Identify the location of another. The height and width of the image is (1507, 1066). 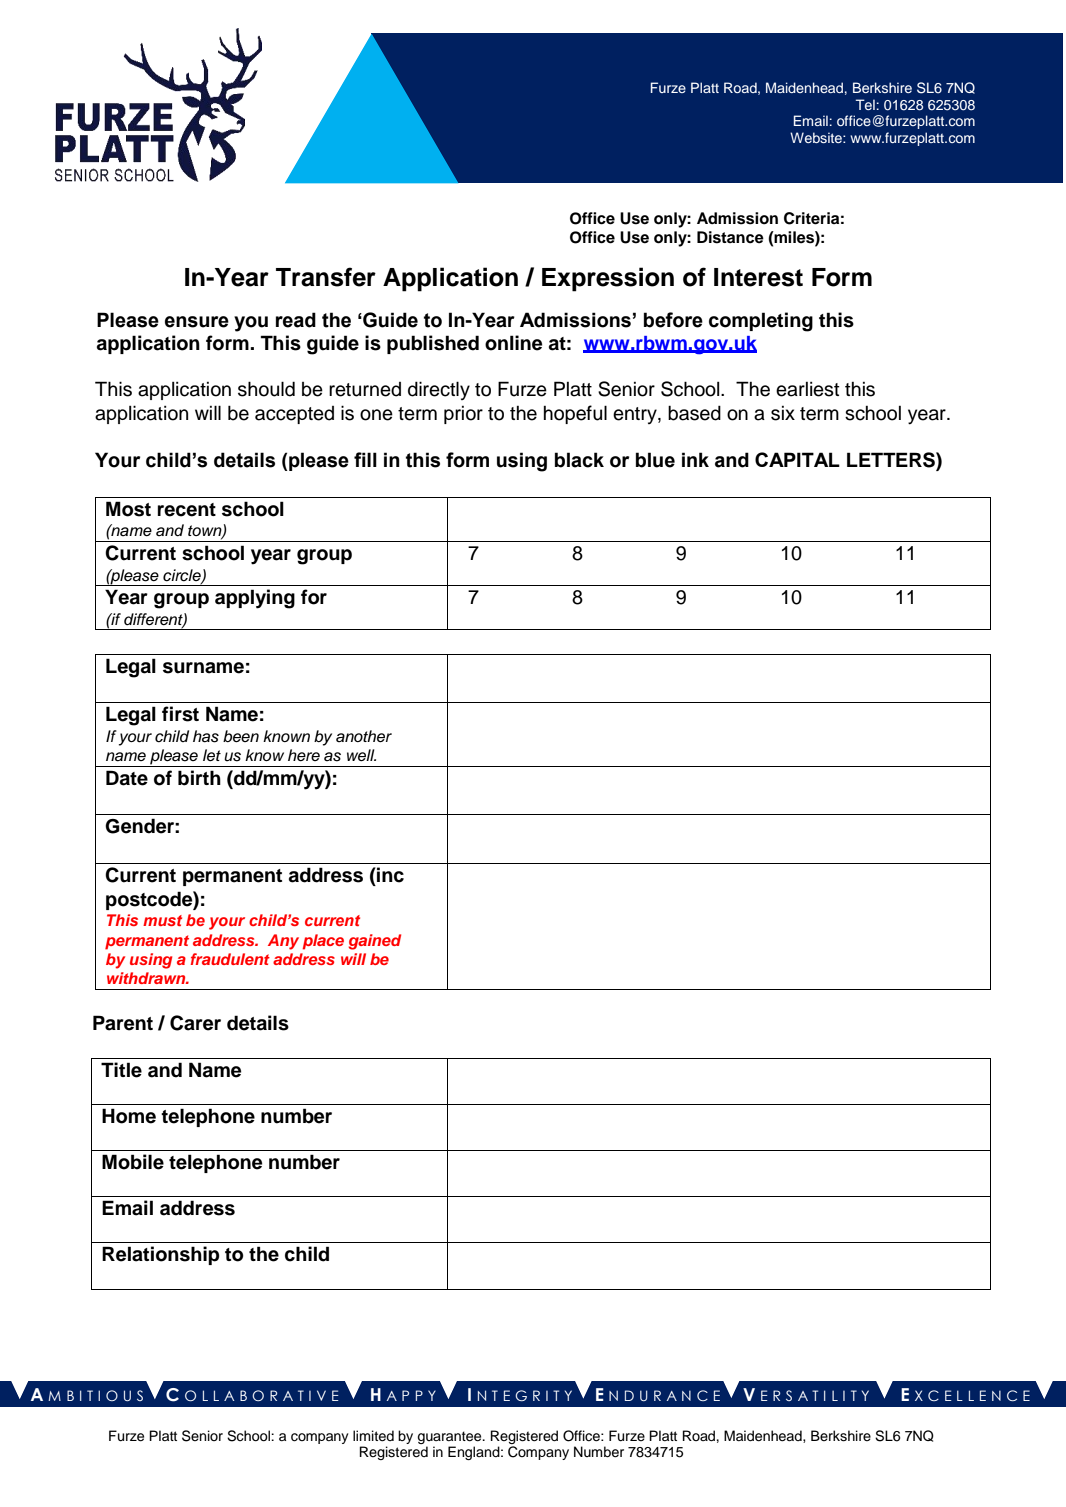
(364, 736).
